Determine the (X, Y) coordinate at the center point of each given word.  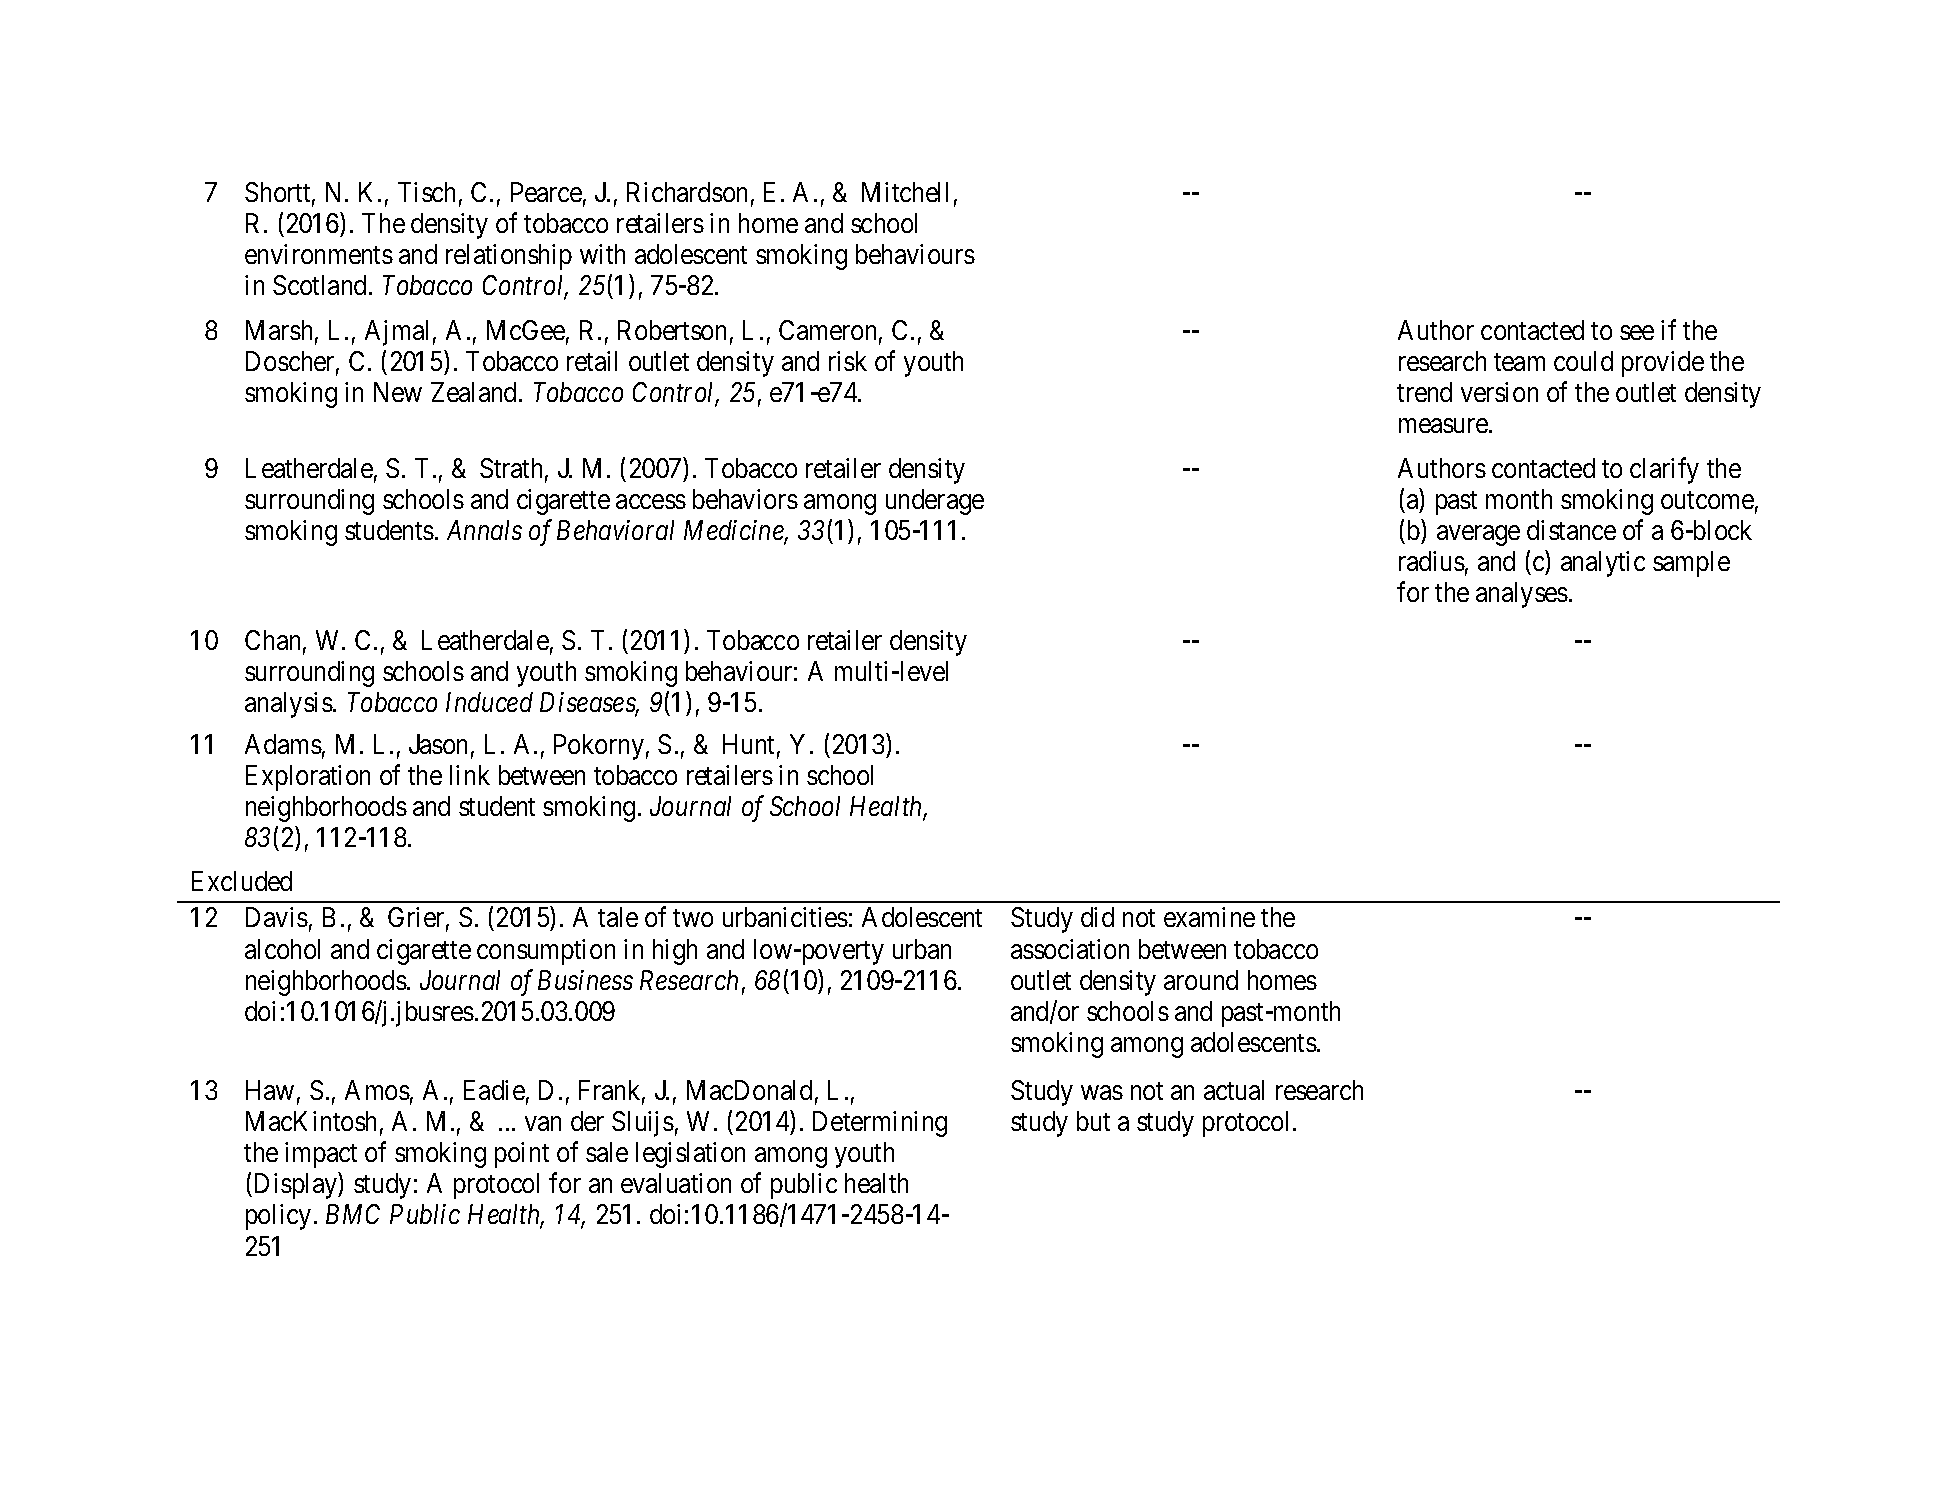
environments (319, 254)
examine (1209, 917)
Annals (484, 530)
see (1637, 332)
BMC (353, 1214)
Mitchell (905, 192)
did (1097, 917)
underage (935, 502)
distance (1571, 530)
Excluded (242, 881)
